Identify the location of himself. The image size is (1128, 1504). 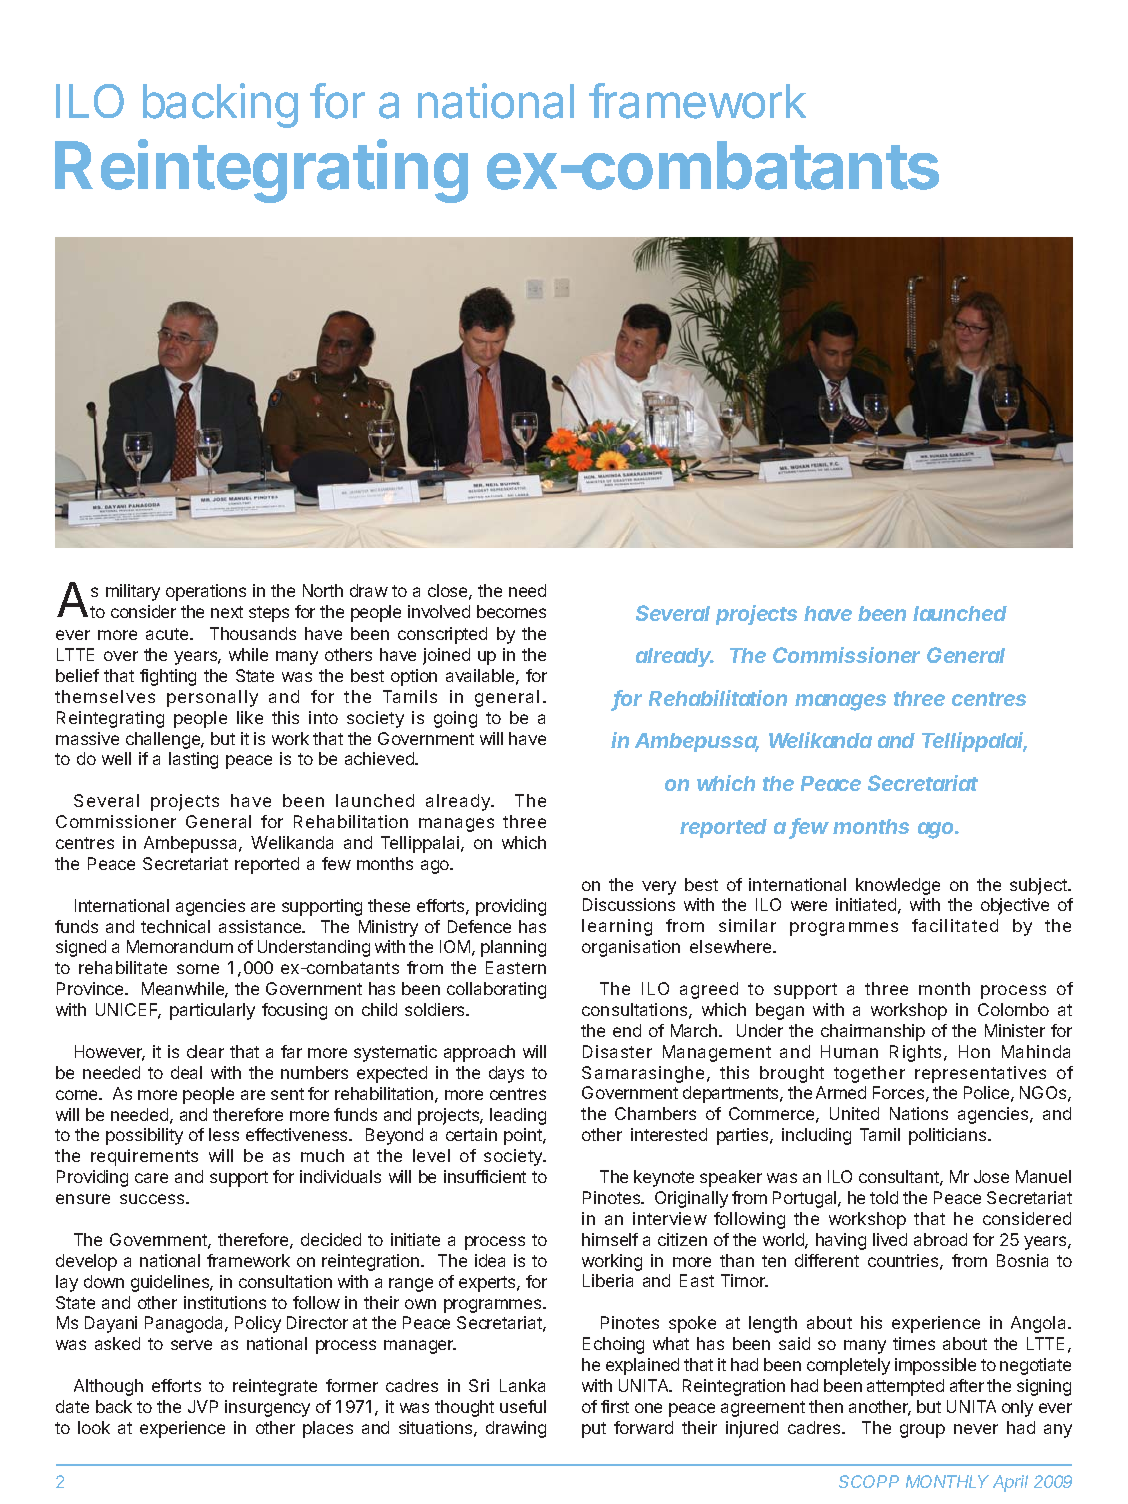
(610, 1239).
